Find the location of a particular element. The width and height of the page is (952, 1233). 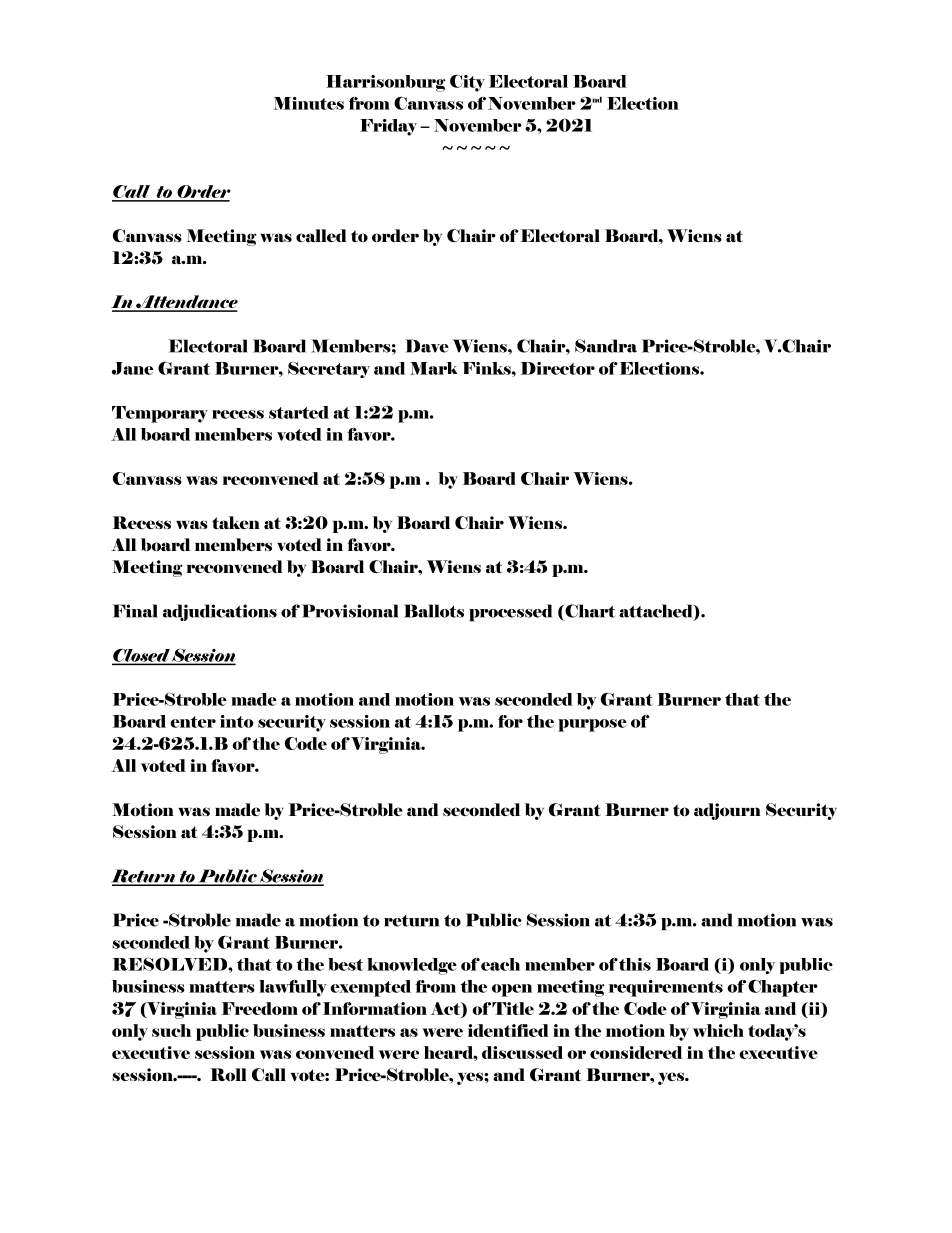

City is located at coordinates (467, 83).
